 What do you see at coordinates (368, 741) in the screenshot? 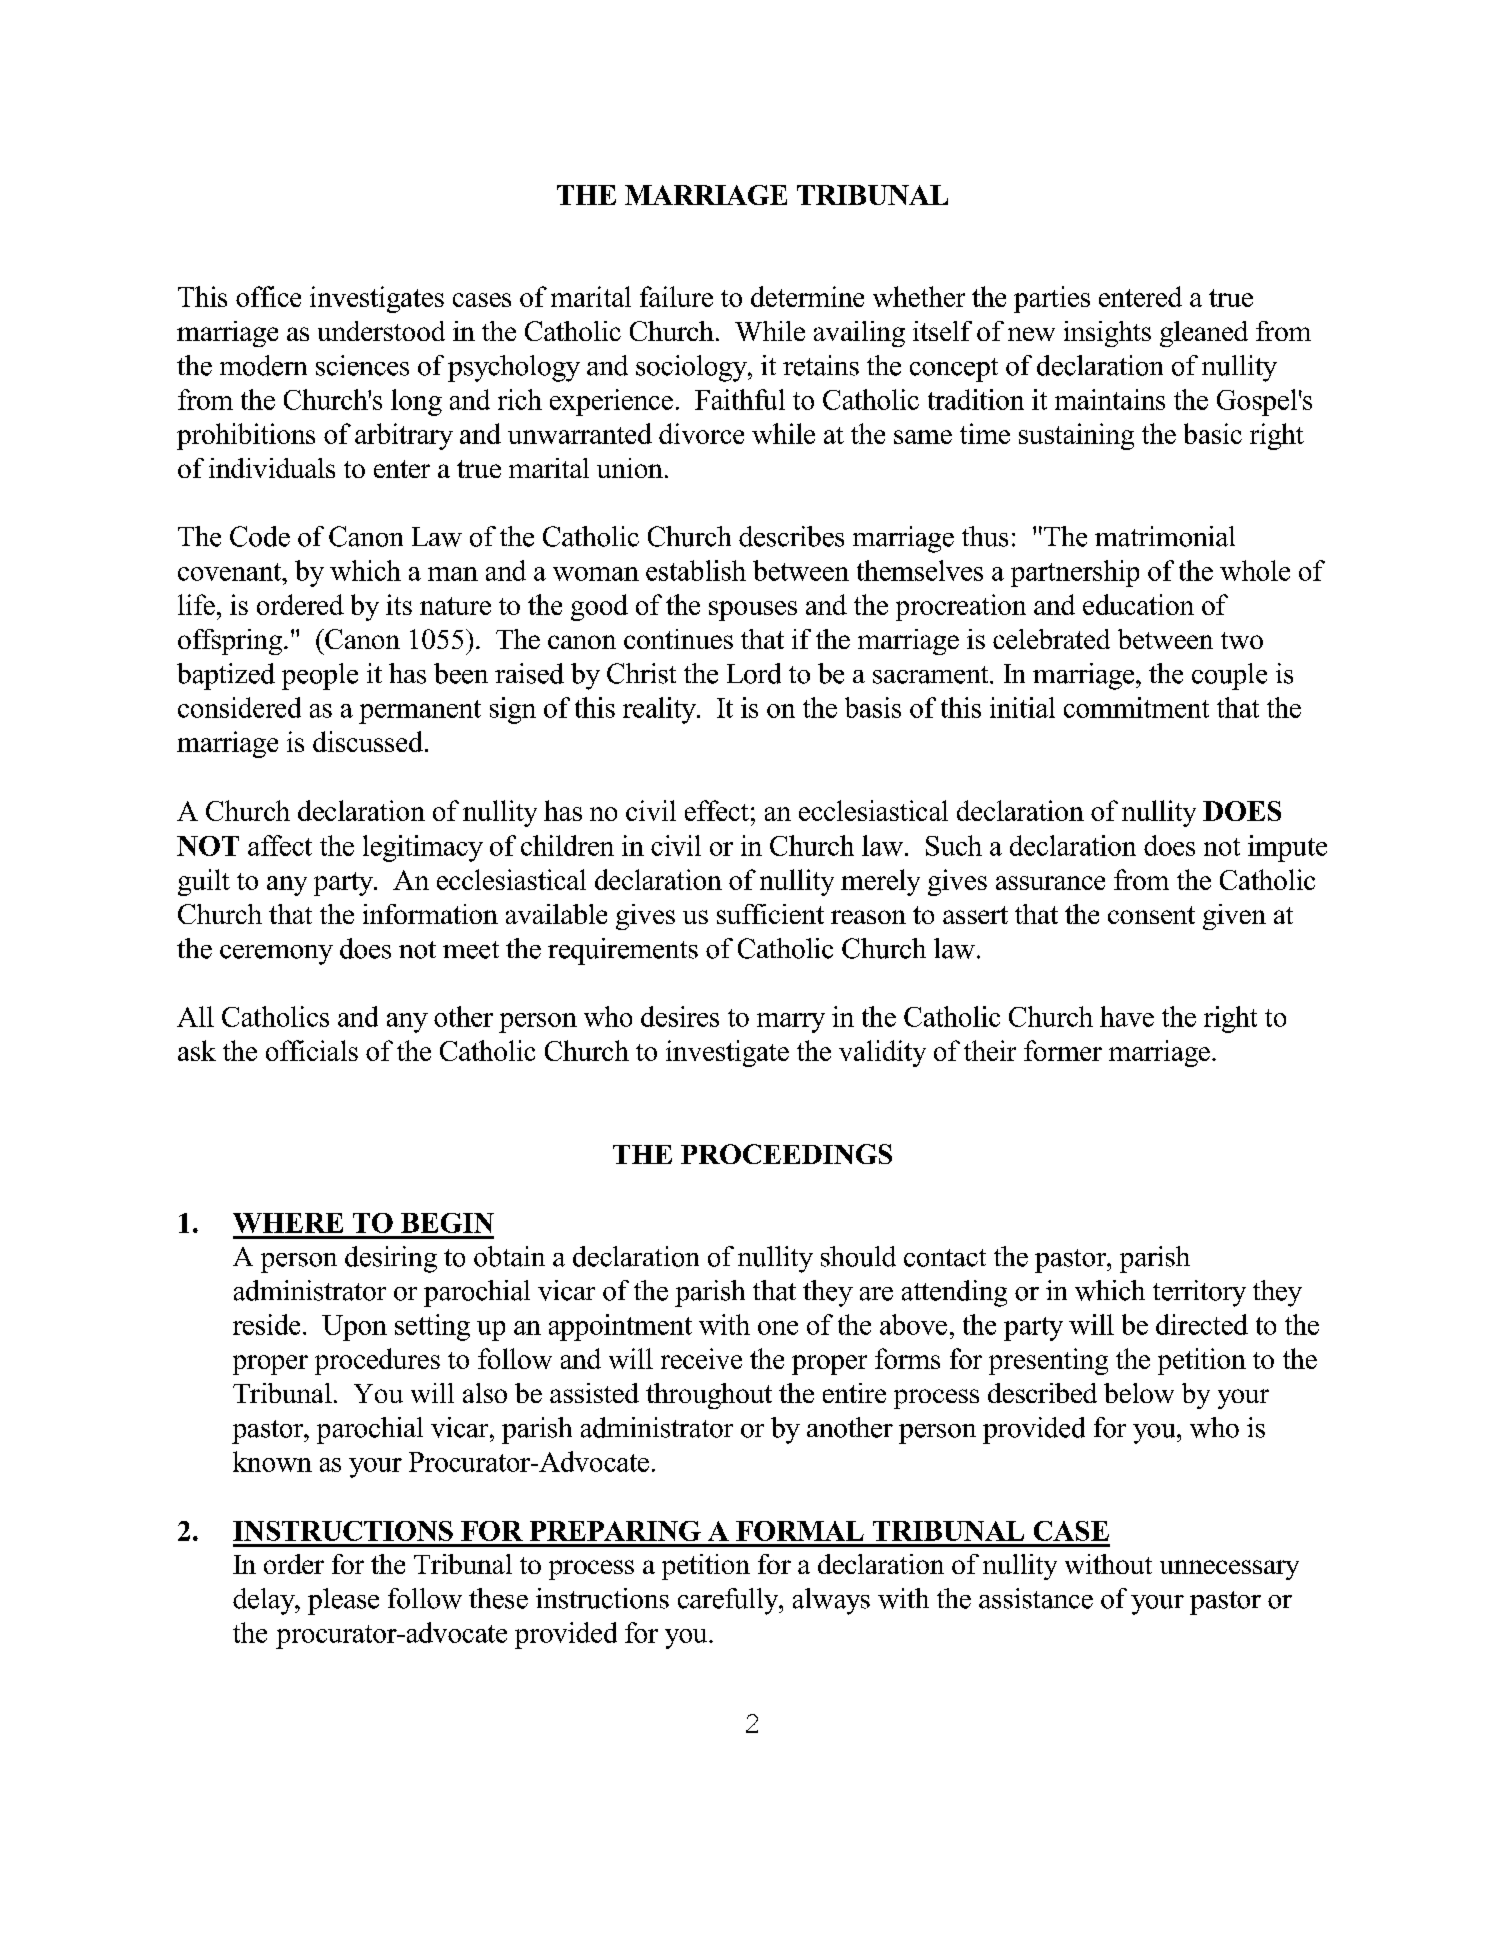
I see `discussed` at bounding box center [368, 741].
